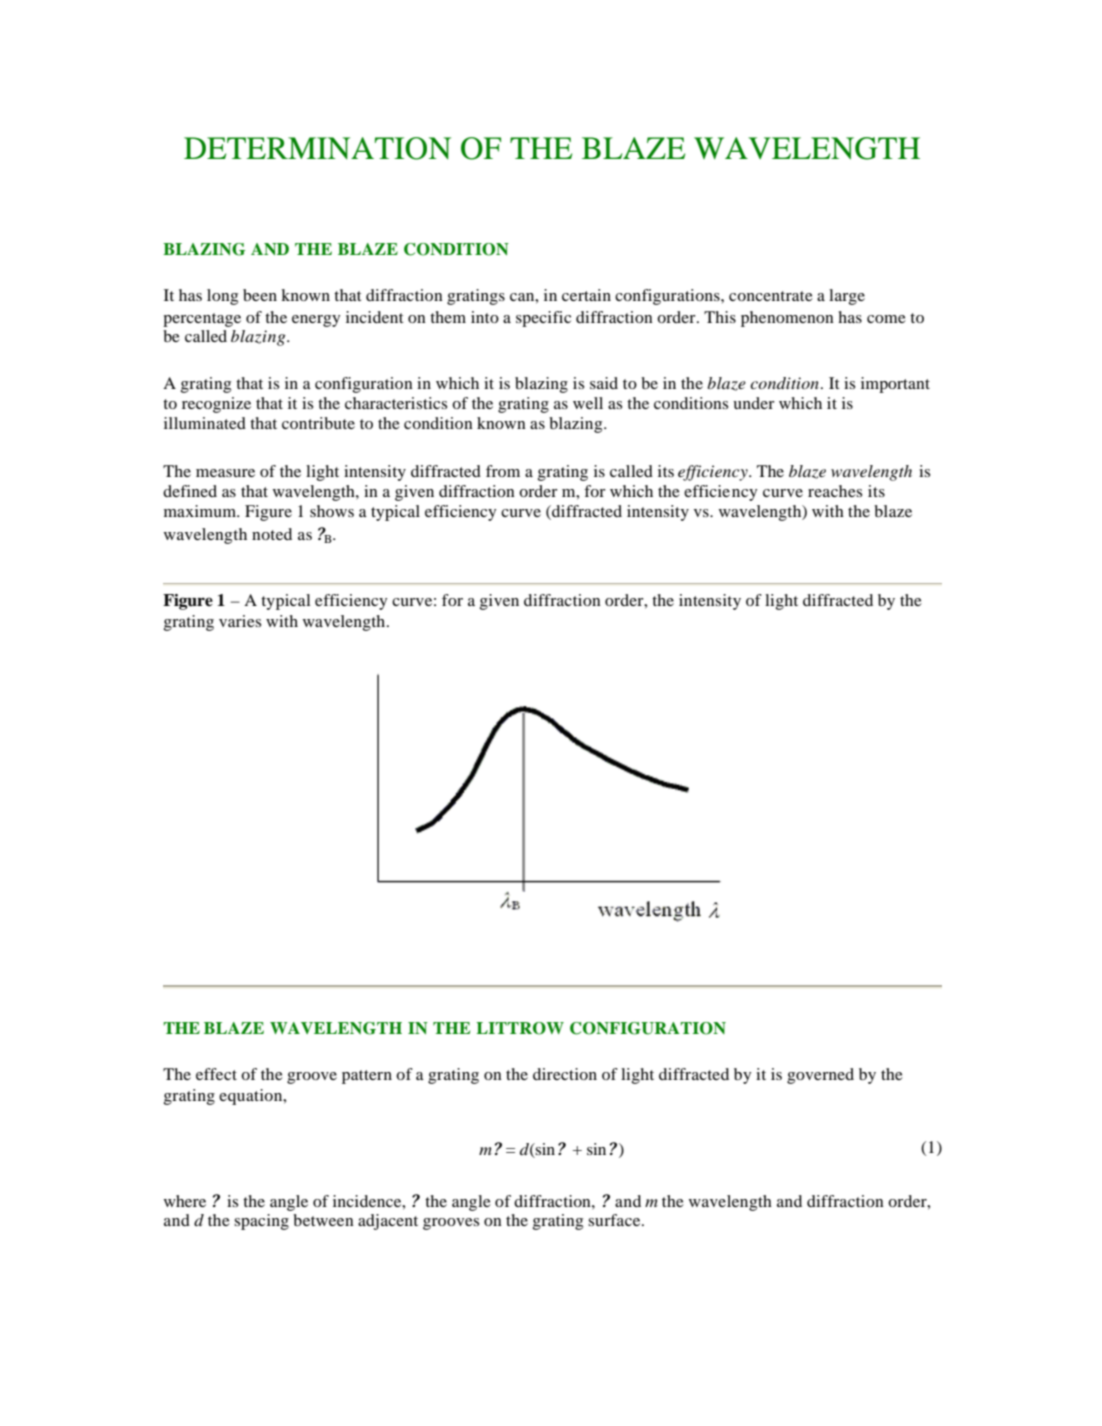 This document has width=1102, height=1426. What do you see at coordinates (503, 471) in the document?
I see `from` at bounding box center [503, 471].
